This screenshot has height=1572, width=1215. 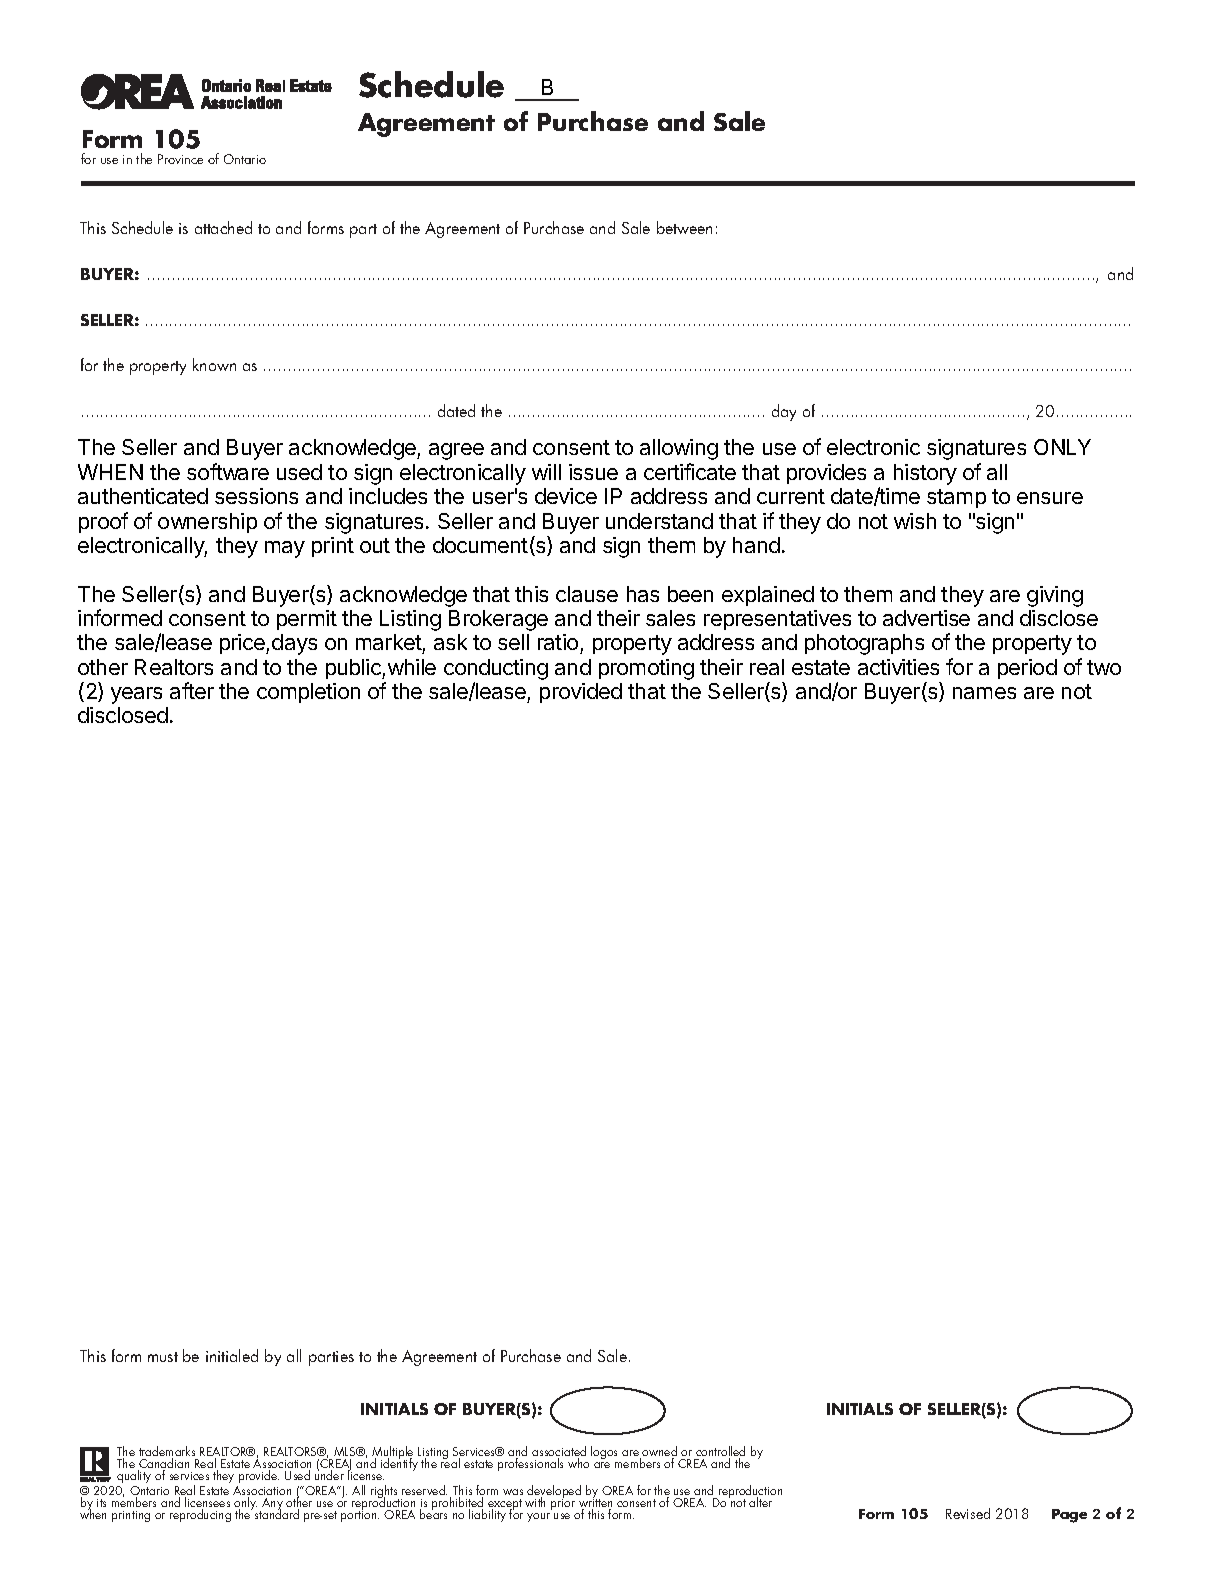 What do you see at coordinates (259, 1476) in the screenshot?
I see `provide` at bounding box center [259, 1476].
